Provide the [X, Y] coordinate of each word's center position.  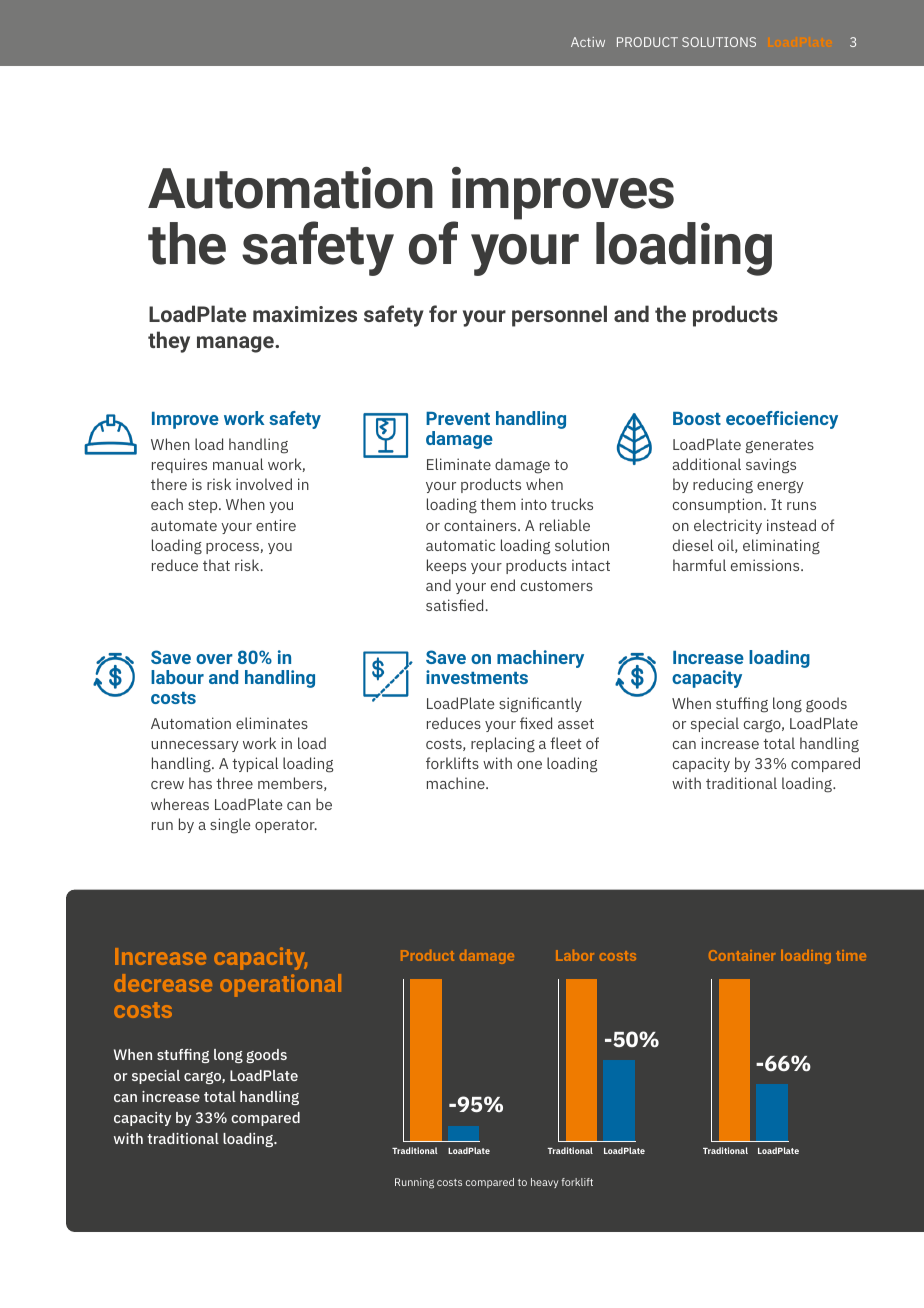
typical [255, 764]
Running [414, 1183]
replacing [503, 745]
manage [236, 344]
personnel [559, 316]
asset [576, 724]
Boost [697, 418]
